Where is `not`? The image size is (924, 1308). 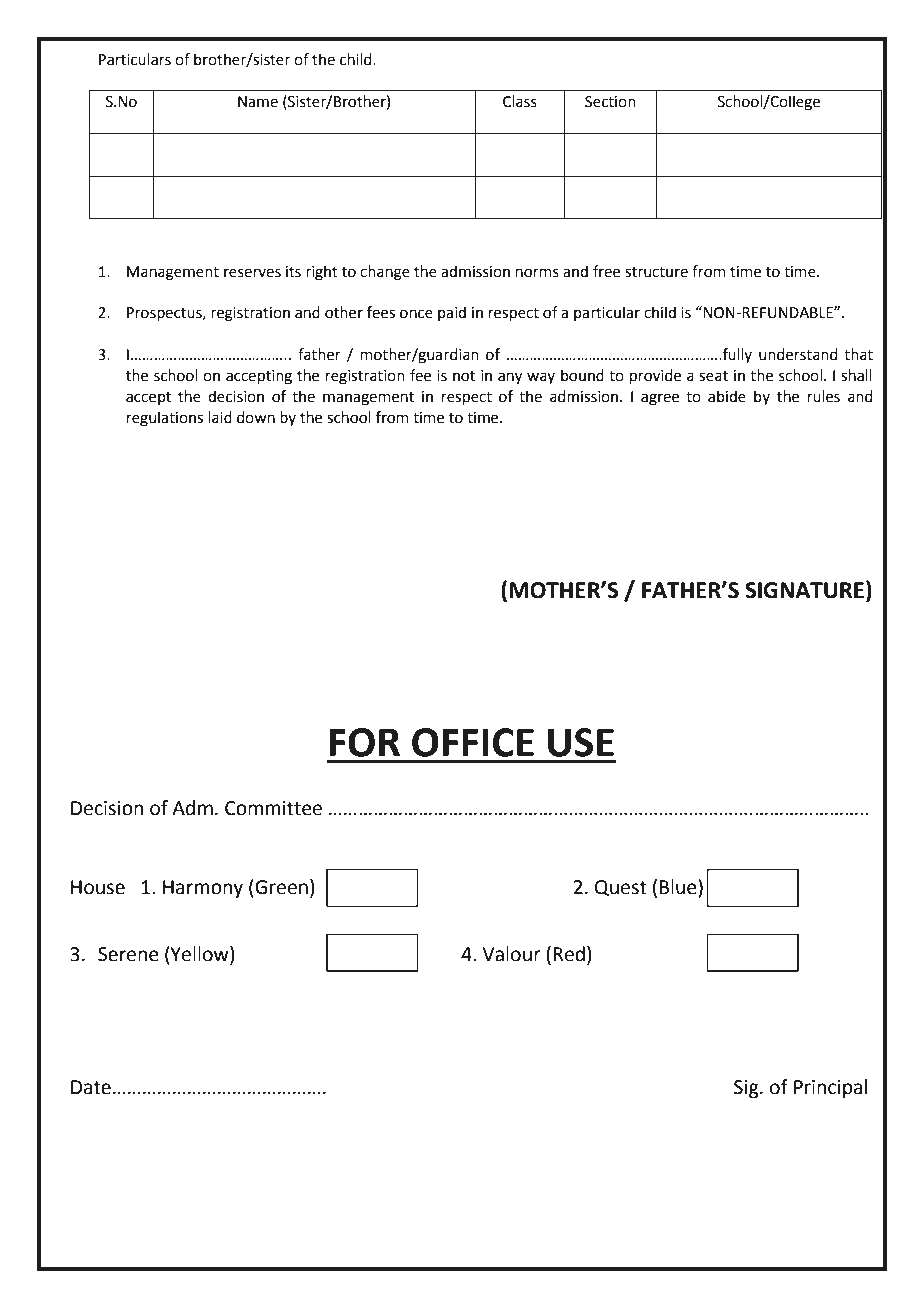 not is located at coordinates (464, 376).
